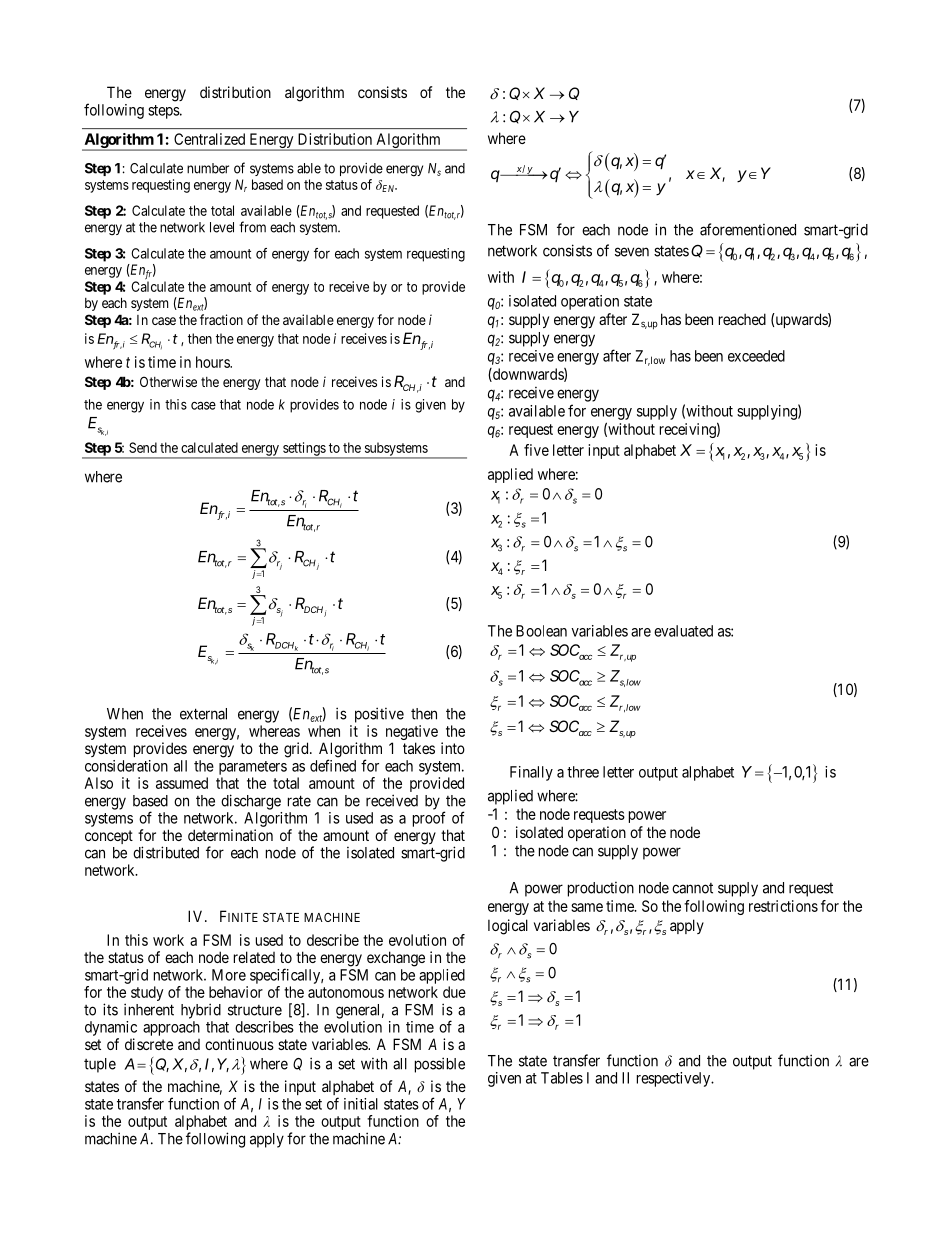  What do you see at coordinates (453, 748) in the screenshot?
I see `into` at bounding box center [453, 748].
